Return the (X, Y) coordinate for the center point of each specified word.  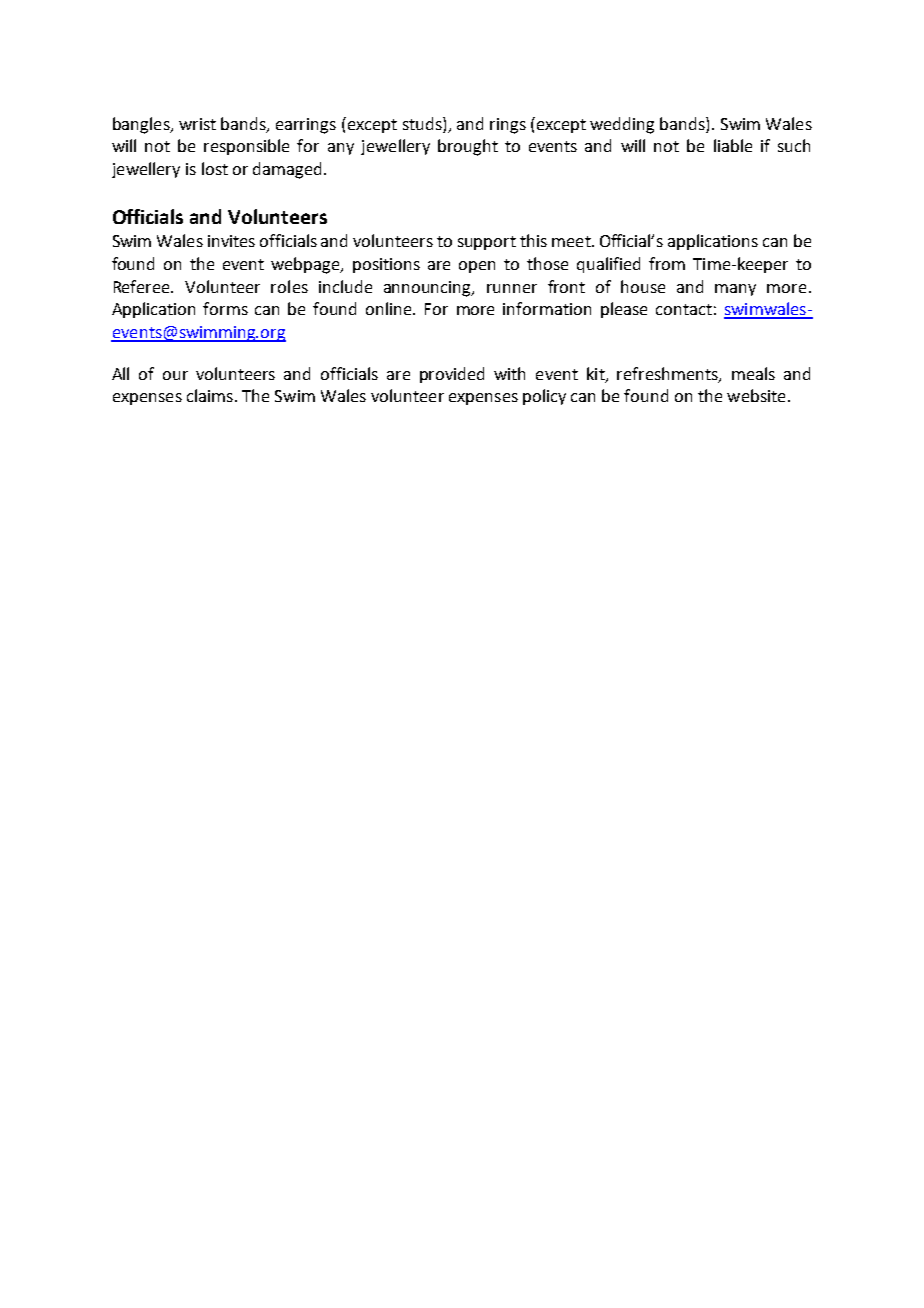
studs (423, 123)
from (667, 263)
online (390, 308)
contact (684, 309)
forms (225, 308)
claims (210, 395)
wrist (197, 124)
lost (215, 168)
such (794, 145)
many (735, 290)
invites (231, 241)
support (487, 243)
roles (289, 286)
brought (468, 147)
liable (733, 145)
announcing (429, 289)
